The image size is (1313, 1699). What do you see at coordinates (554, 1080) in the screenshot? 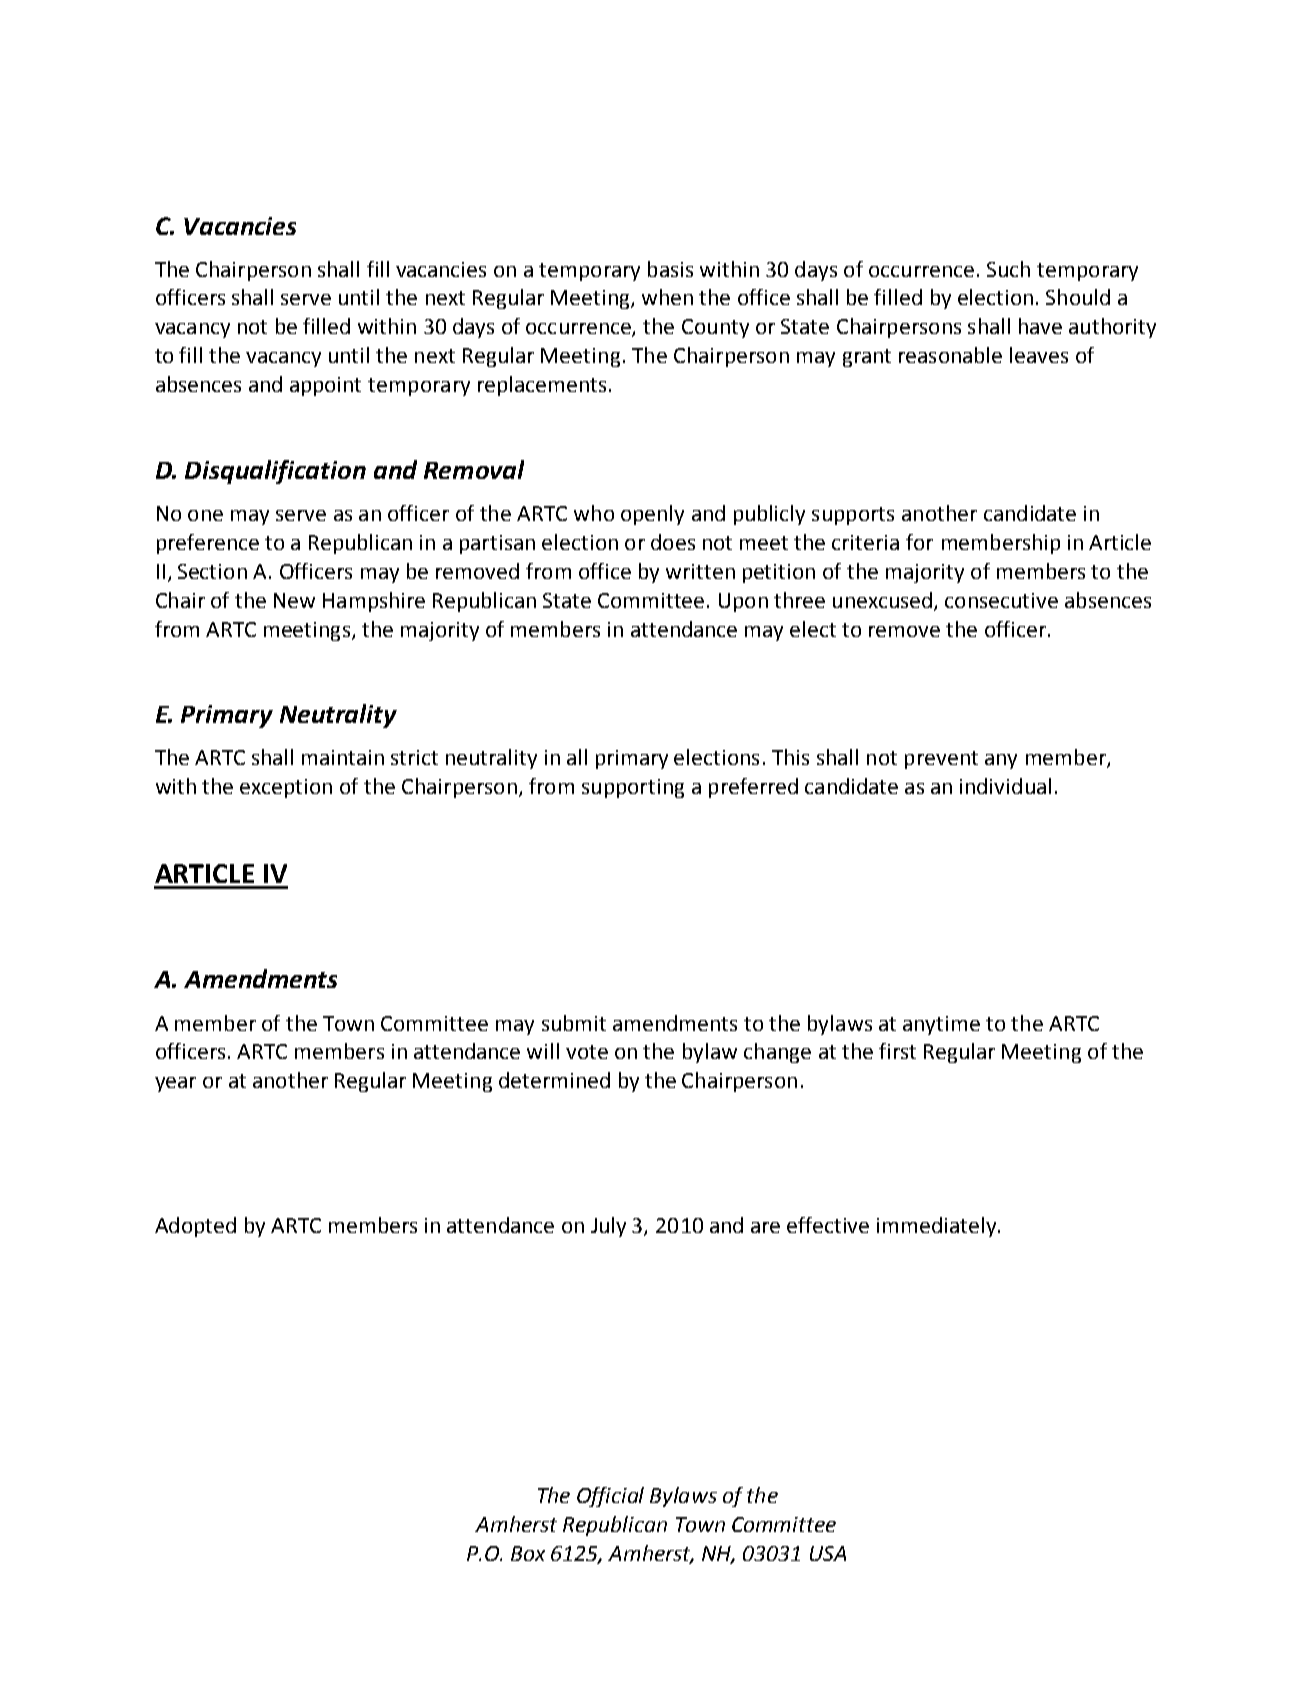
I see `determined` at bounding box center [554, 1080].
